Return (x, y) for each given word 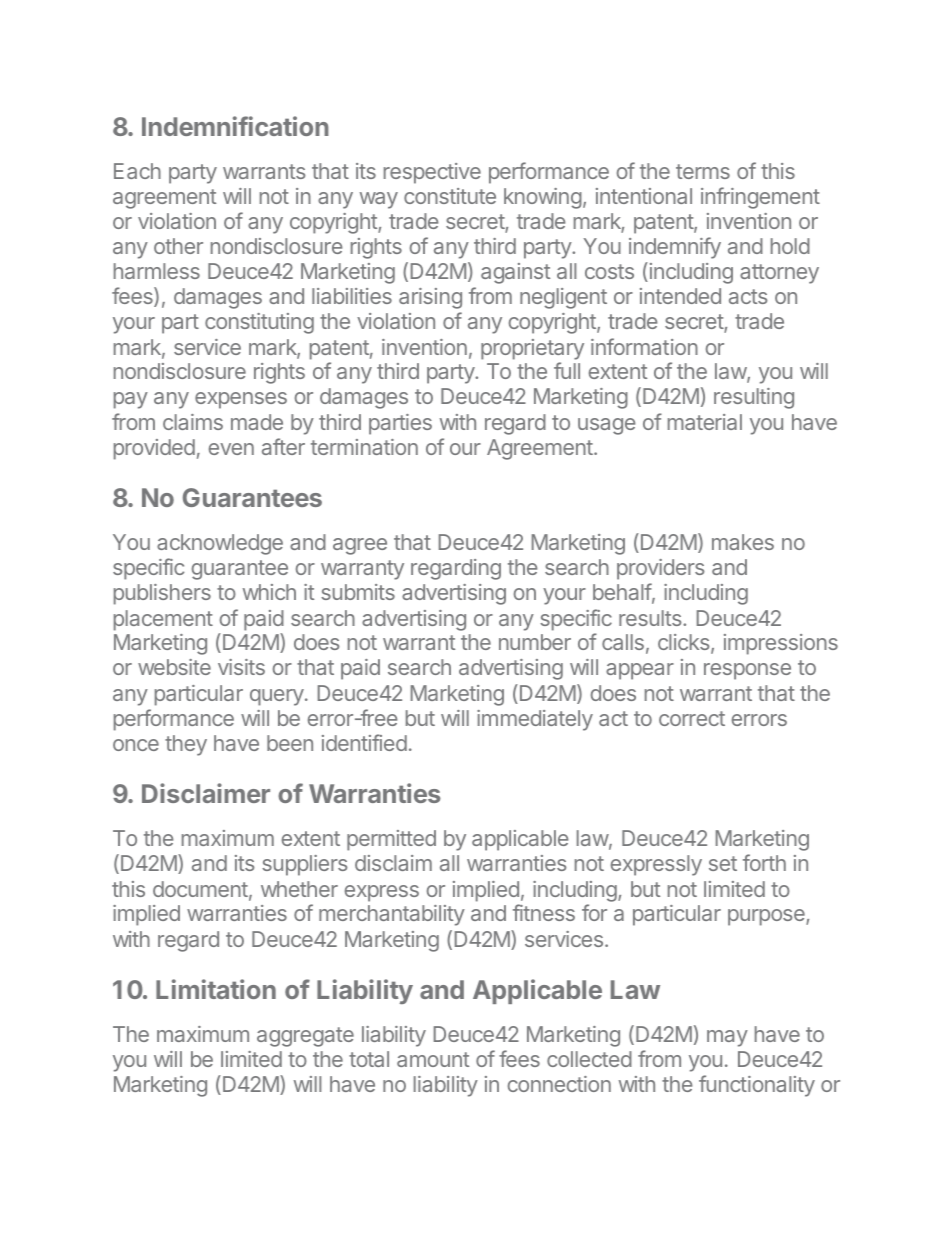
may (727, 1038)
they (186, 745)
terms (703, 171)
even (231, 449)
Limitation (216, 989)
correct (692, 718)
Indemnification (235, 126)
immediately (535, 720)
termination (364, 447)
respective (432, 173)
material (705, 422)
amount (433, 1059)
